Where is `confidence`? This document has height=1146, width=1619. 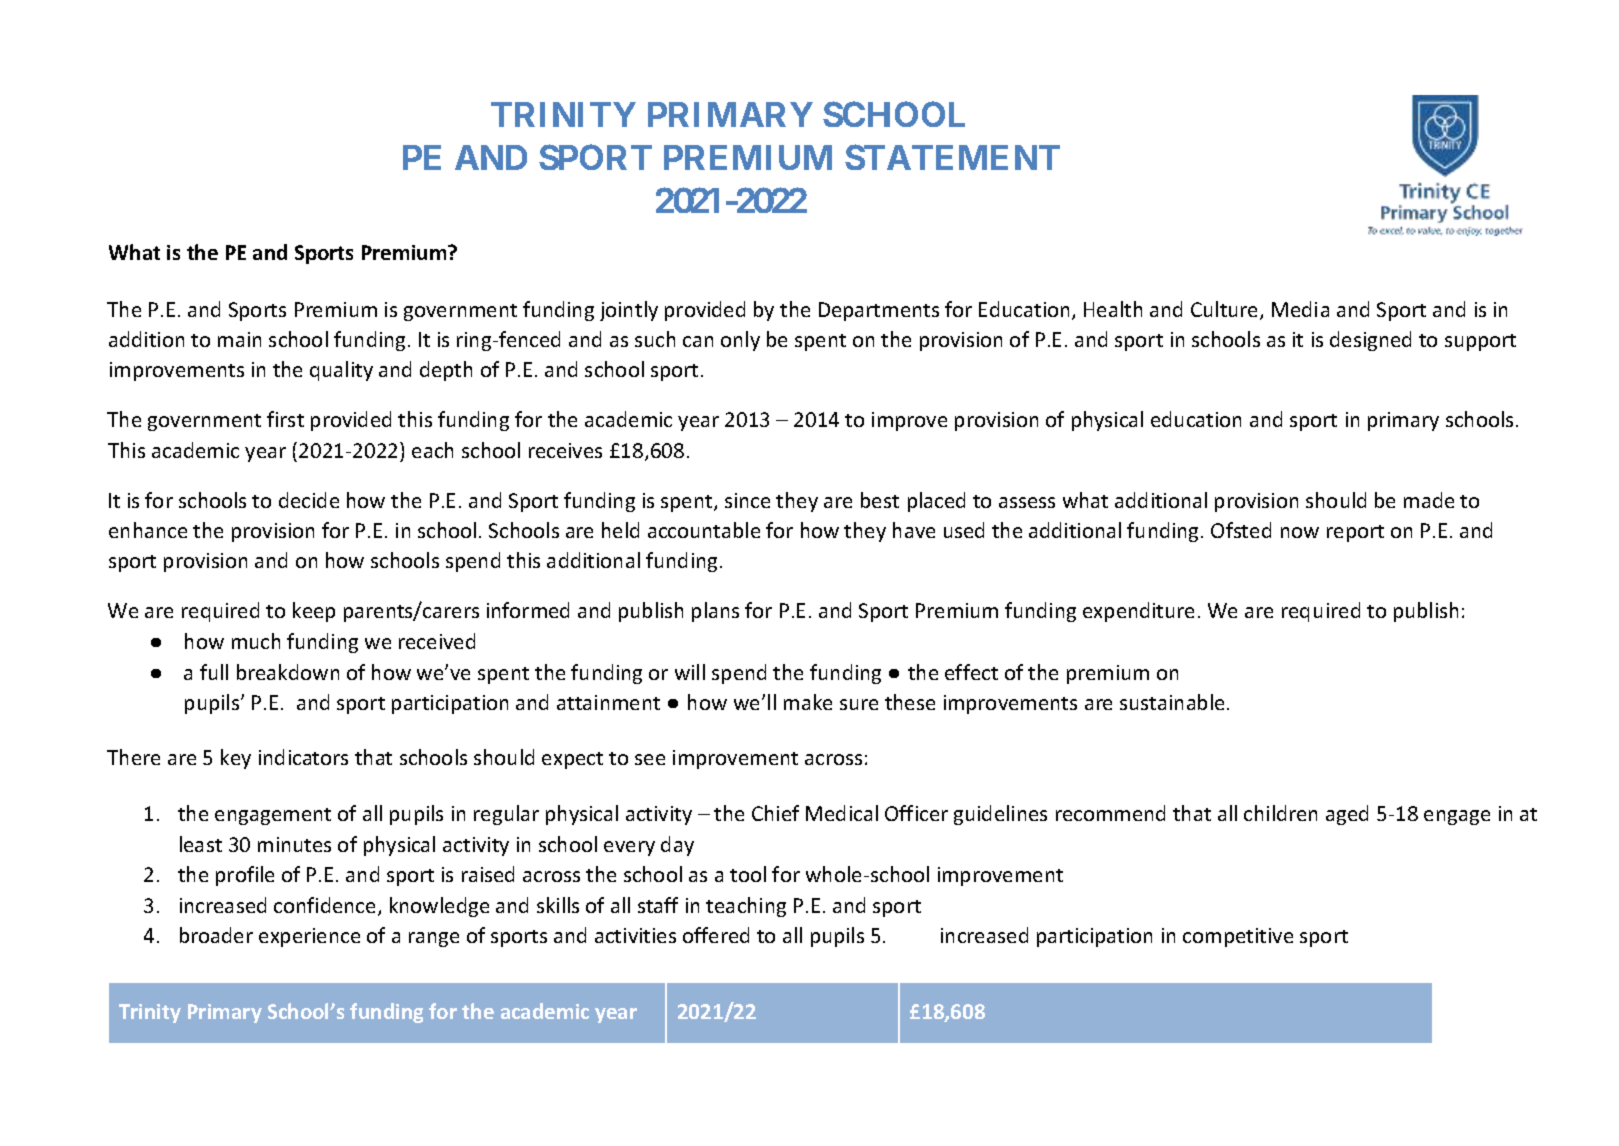
confidence is located at coordinates (324, 905).
